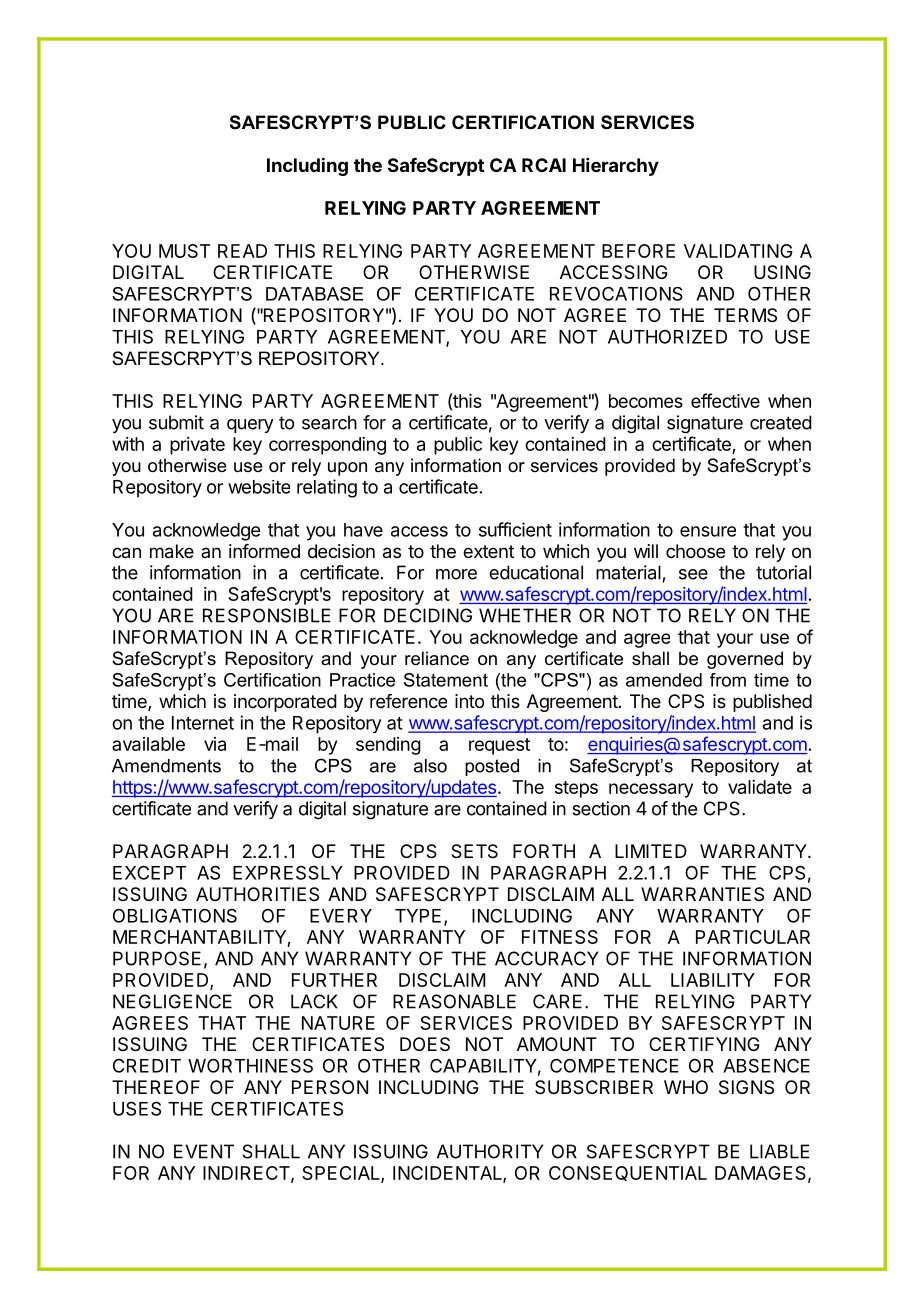  I want to click on Internet, so click(203, 723).
